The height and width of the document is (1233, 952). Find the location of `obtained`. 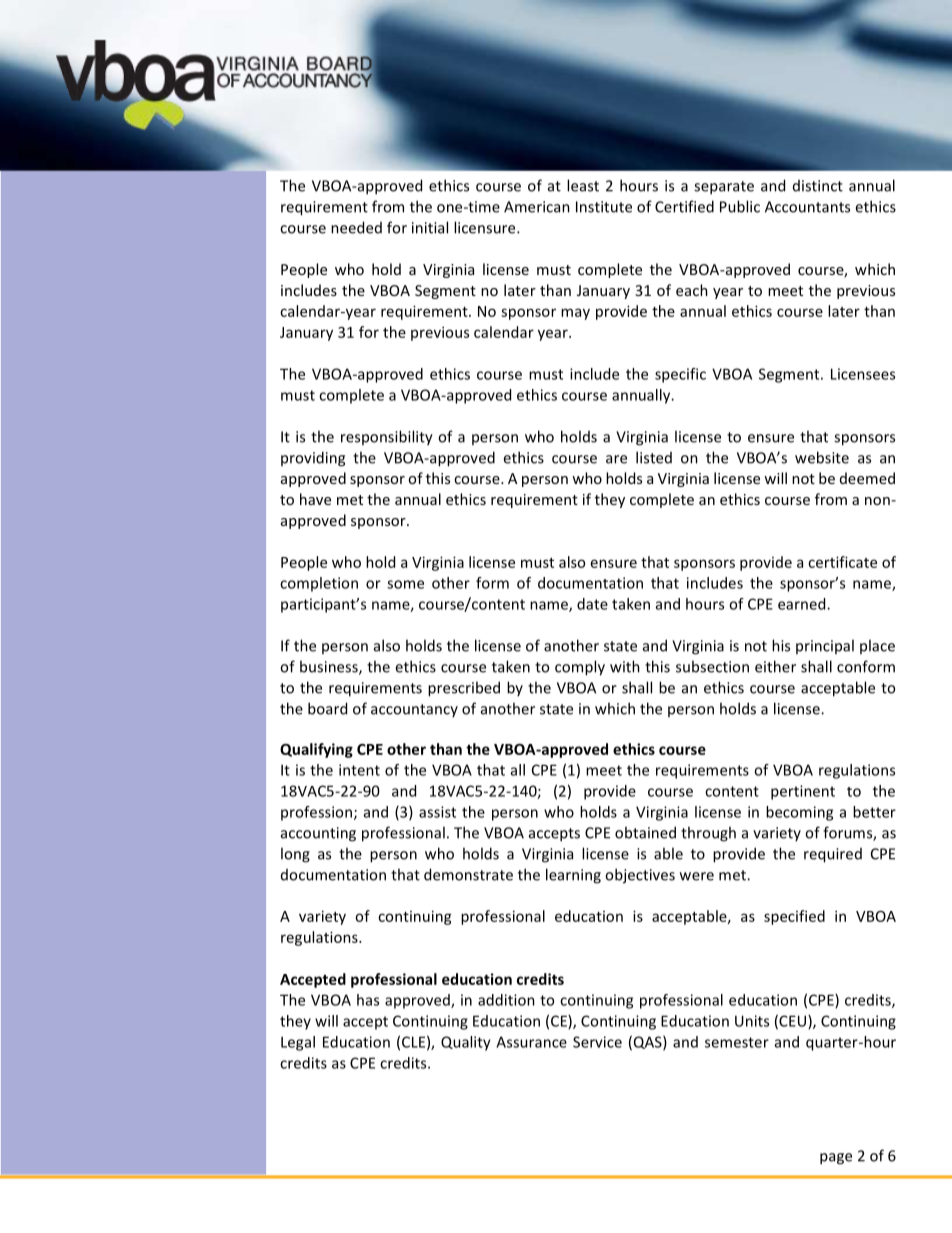

obtained is located at coordinates (645, 832).
